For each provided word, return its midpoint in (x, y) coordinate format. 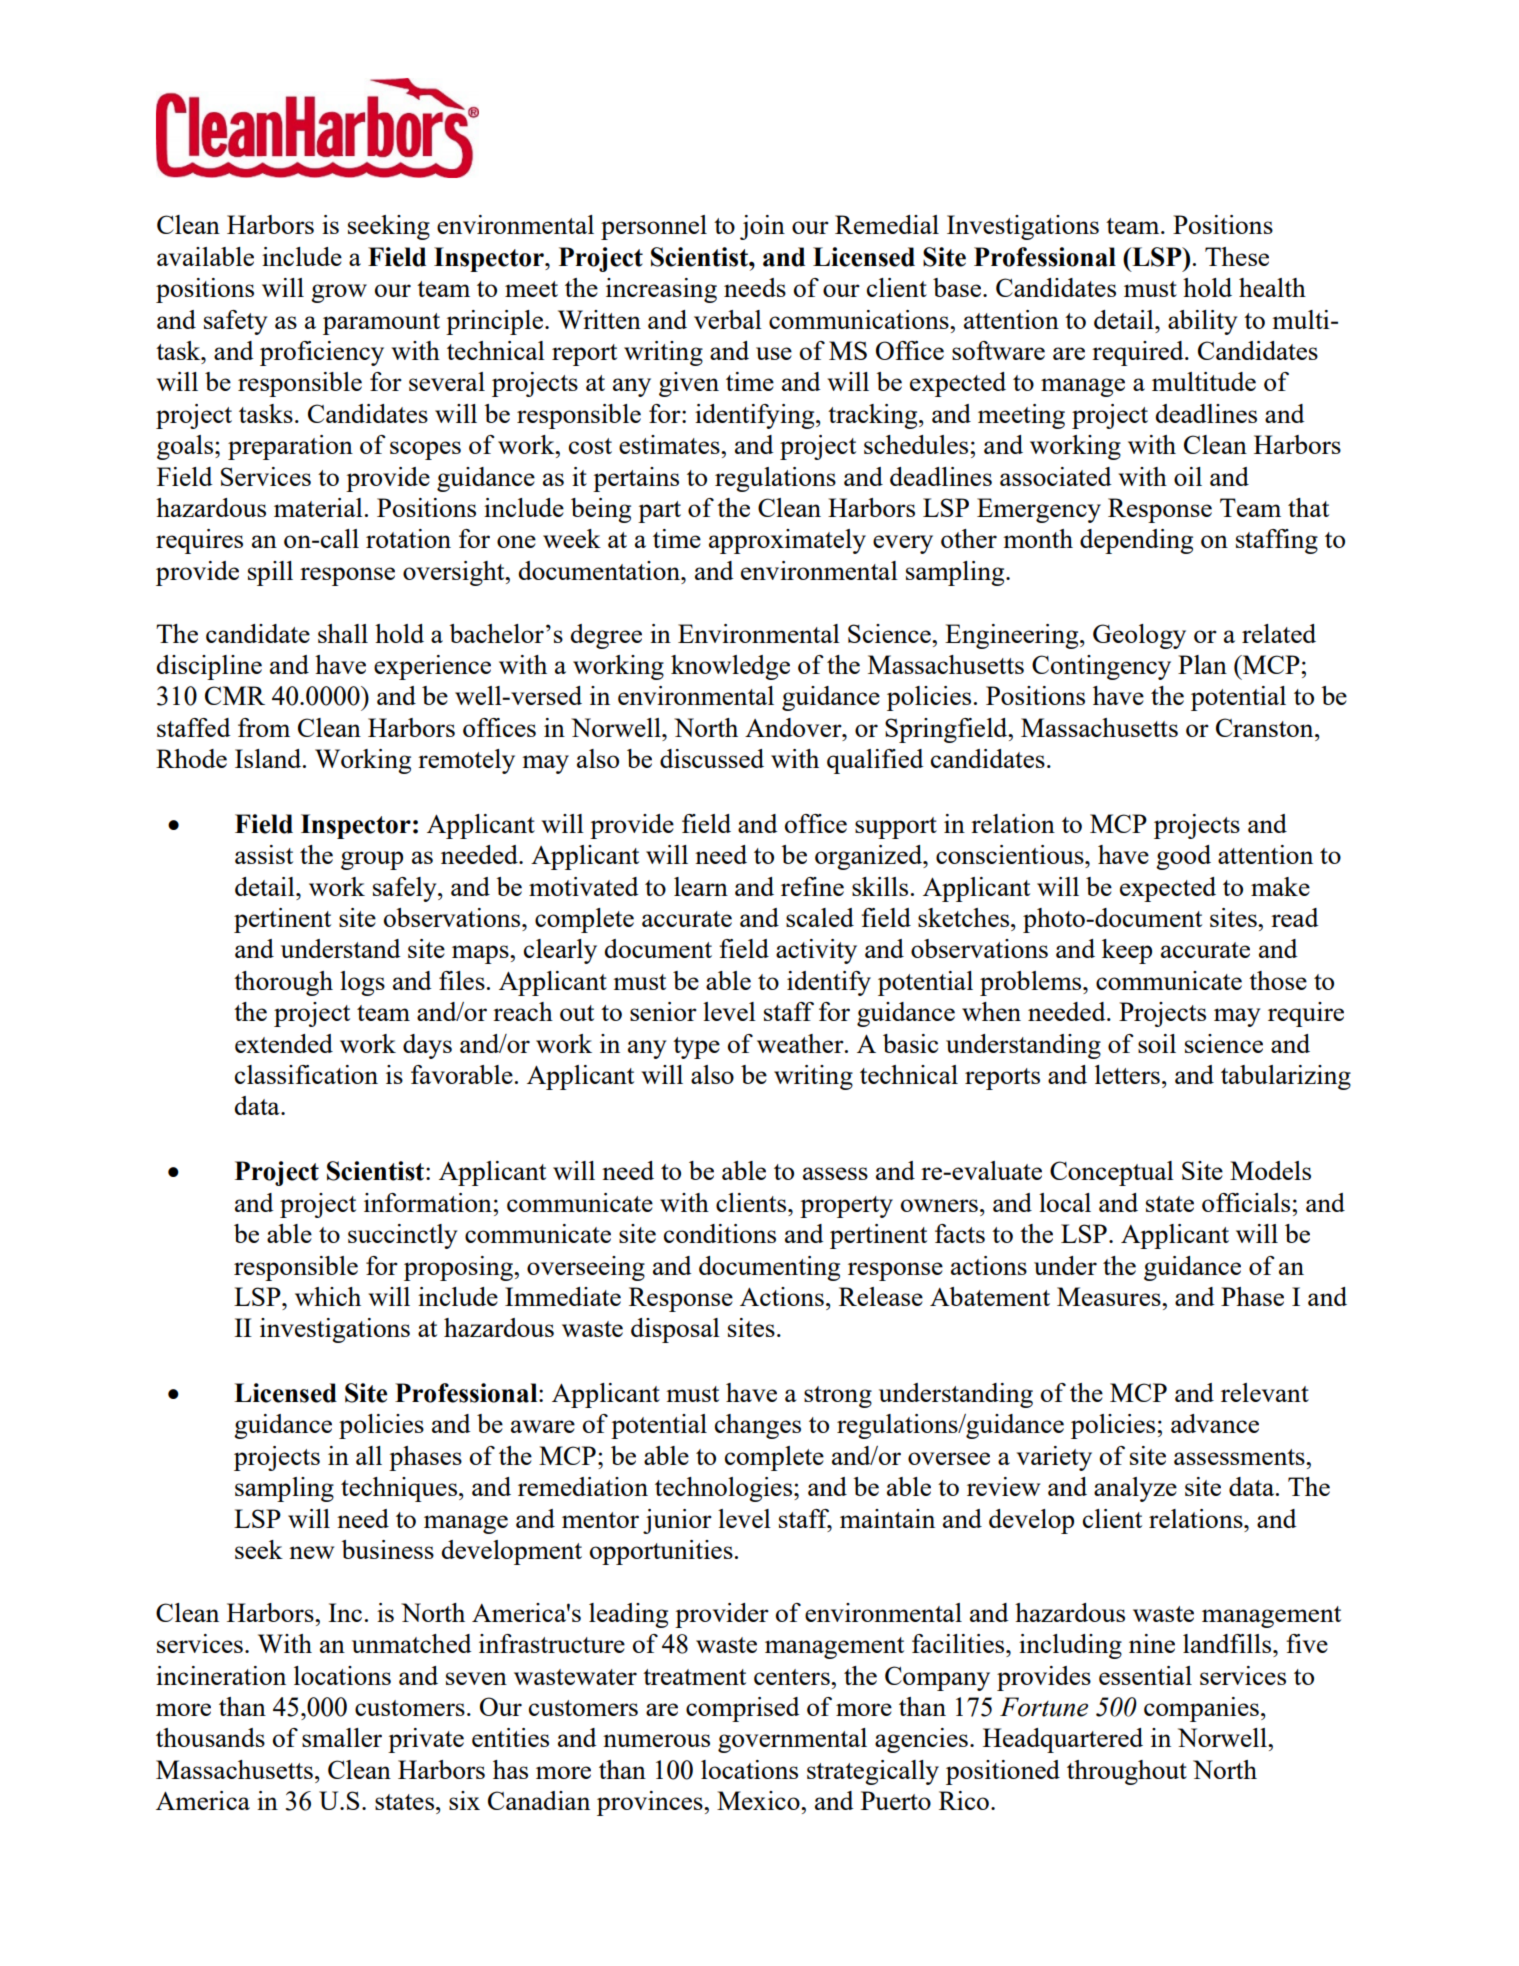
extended (284, 1043)
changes (758, 1426)
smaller (342, 1737)
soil (1157, 1043)
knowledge (730, 667)
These (1237, 256)
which (328, 1296)
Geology (1139, 636)
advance (1215, 1423)
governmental (792, 1740)
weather (801, 1043)
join (762, 227)
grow (339, 293)
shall (343, 633)
